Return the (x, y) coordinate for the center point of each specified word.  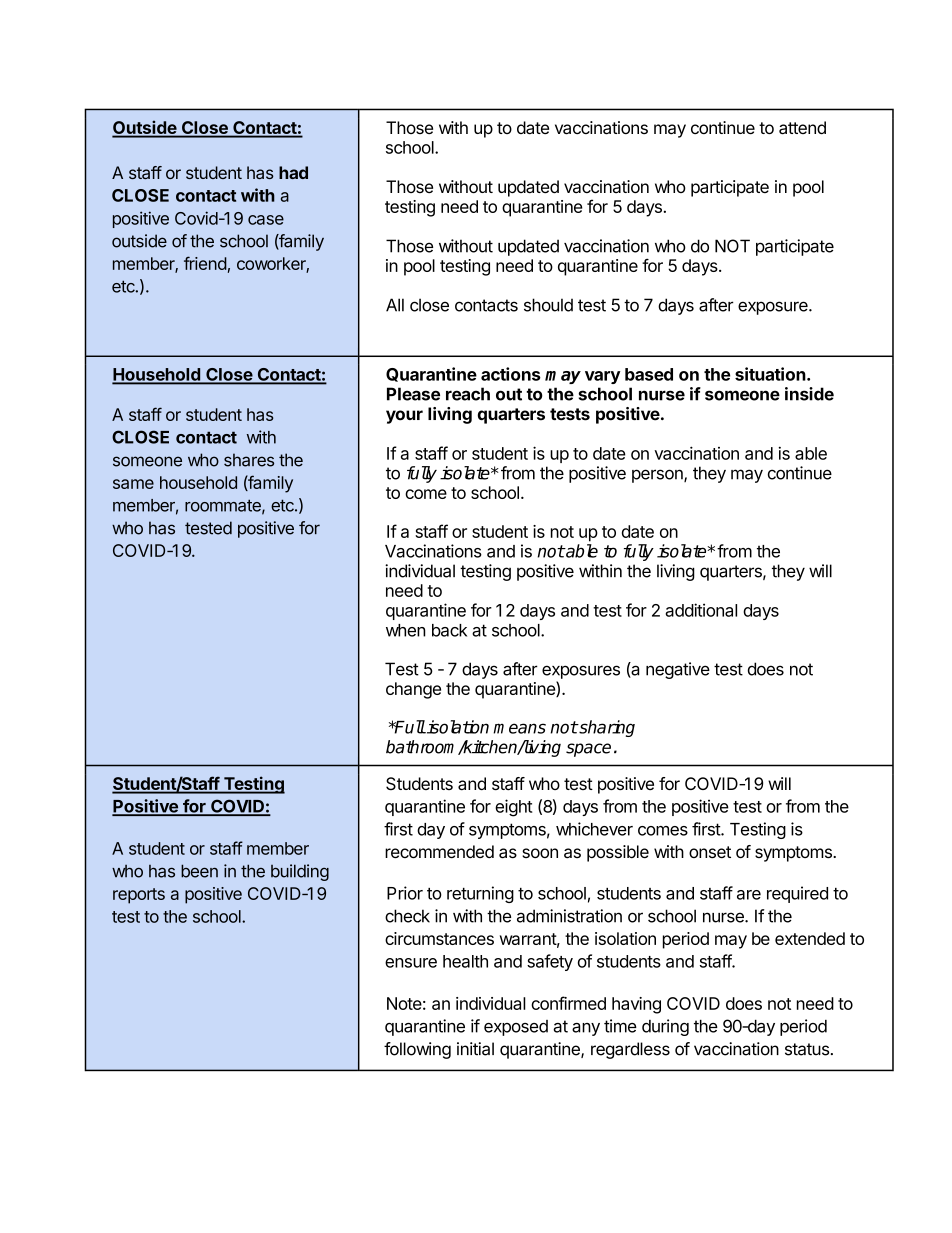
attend (802, 128)
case (266, 220)
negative (678, 670)
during (665, 1027)
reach (468, 394)
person (658, 476)
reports (139, 896)
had (293, 172)
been (199, 871)
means (519, 728)
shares (249, 460)
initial (475, 1049)
